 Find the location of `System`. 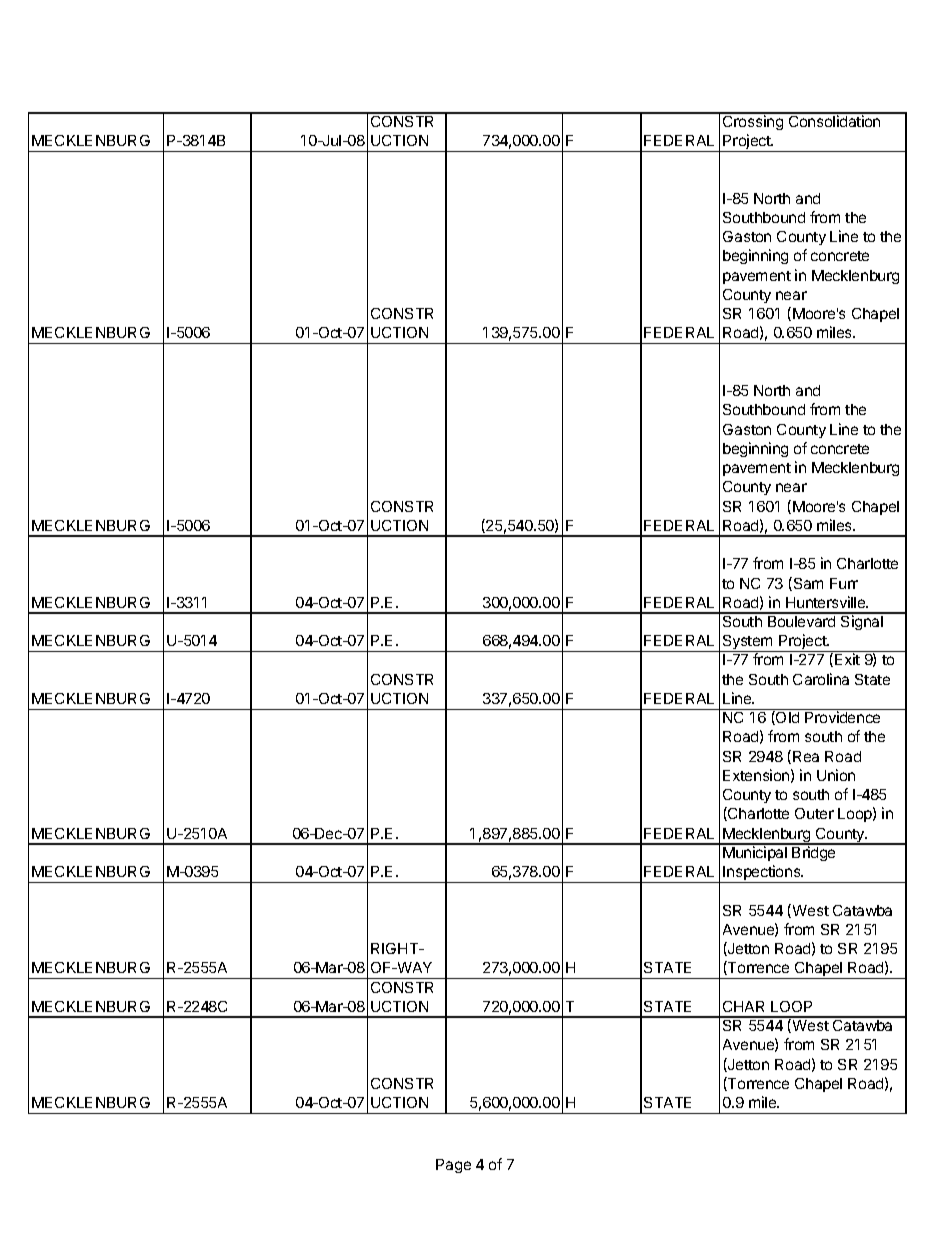

System is located at coordinates (748, 643).
